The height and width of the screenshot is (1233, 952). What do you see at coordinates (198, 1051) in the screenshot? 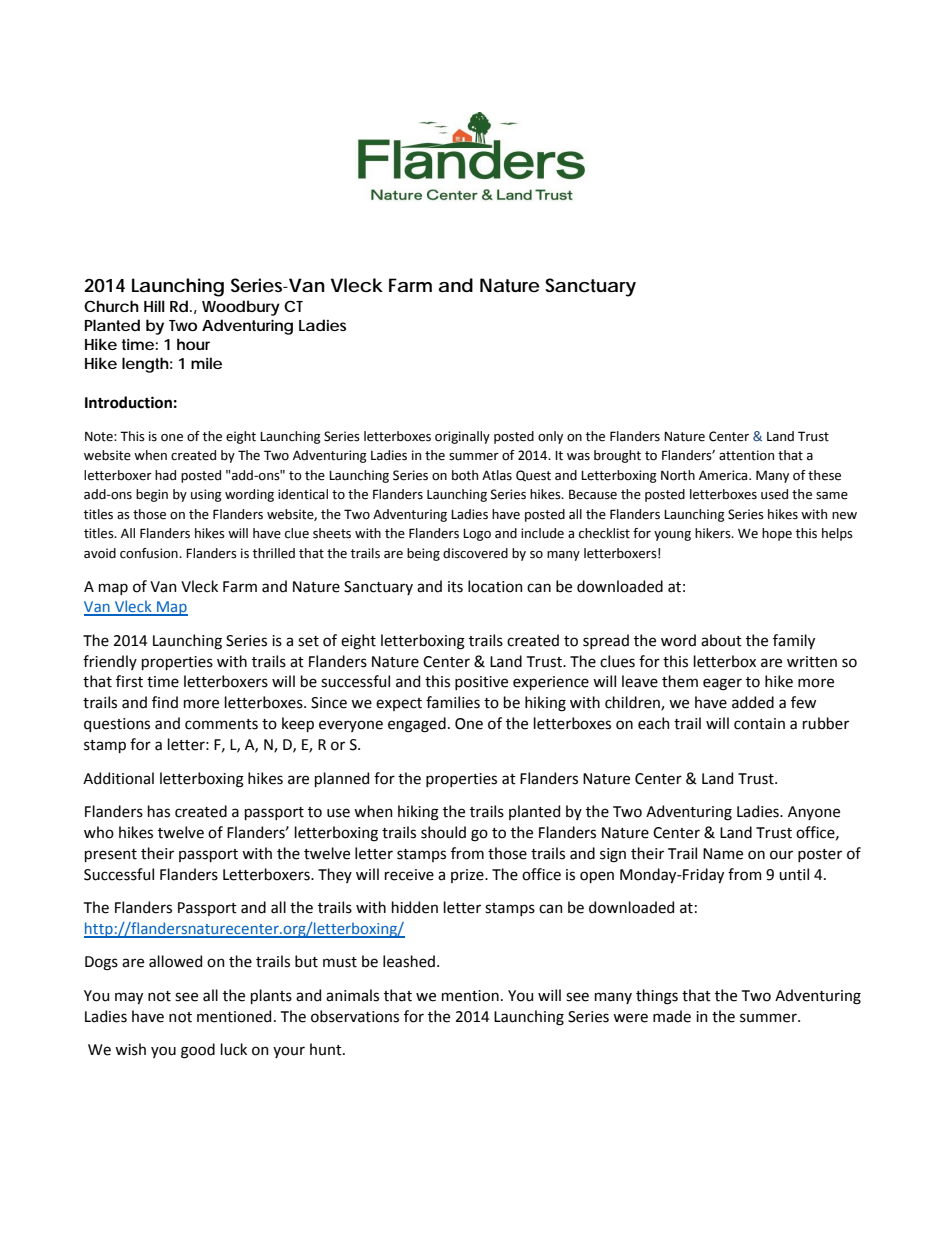
I see `good` at bounding box center [198, 1051].
